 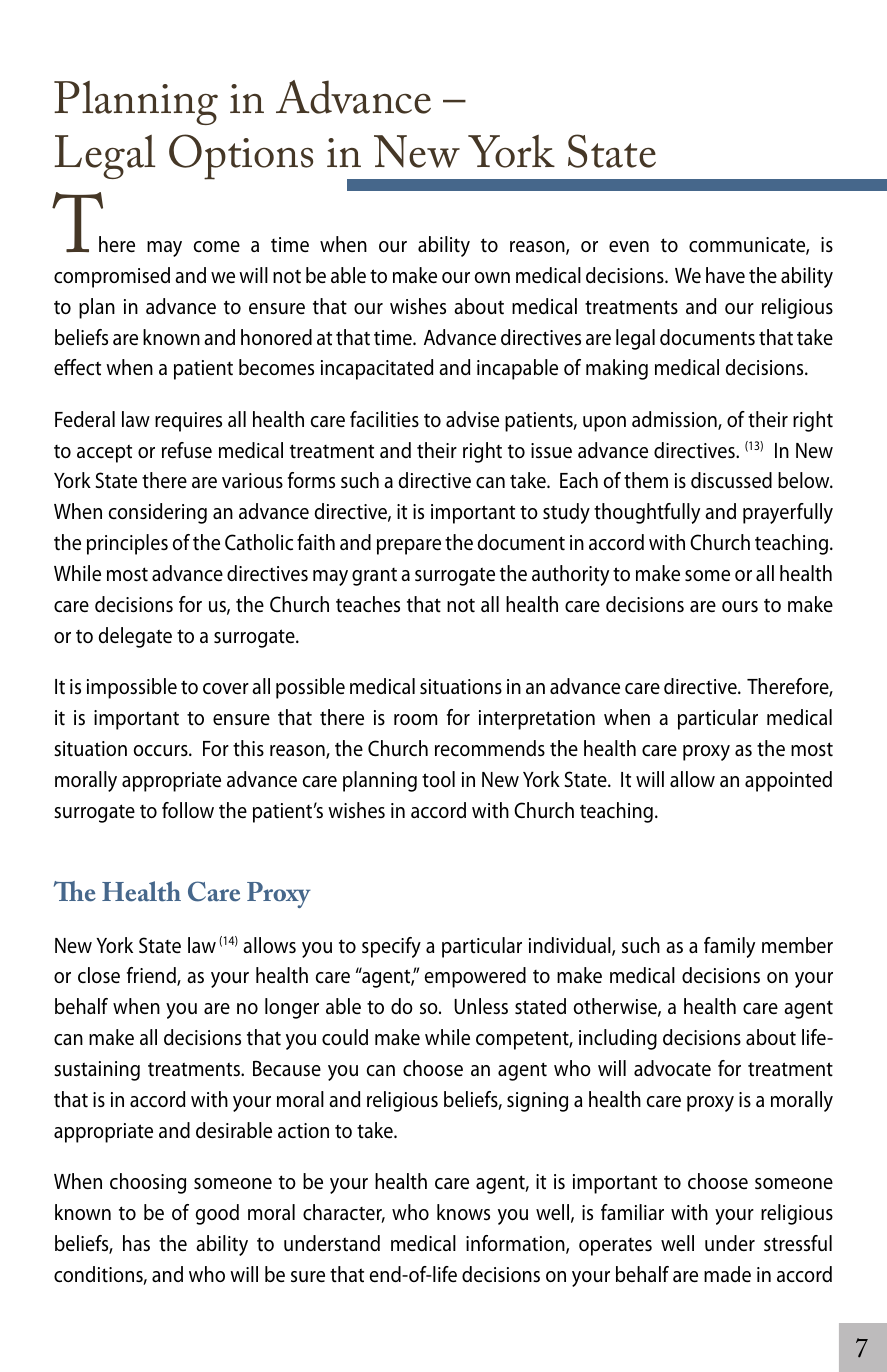 What do you see at coordinates (729, 947) in the screenshot?
I see `family` at bounding box center [729, 947].
